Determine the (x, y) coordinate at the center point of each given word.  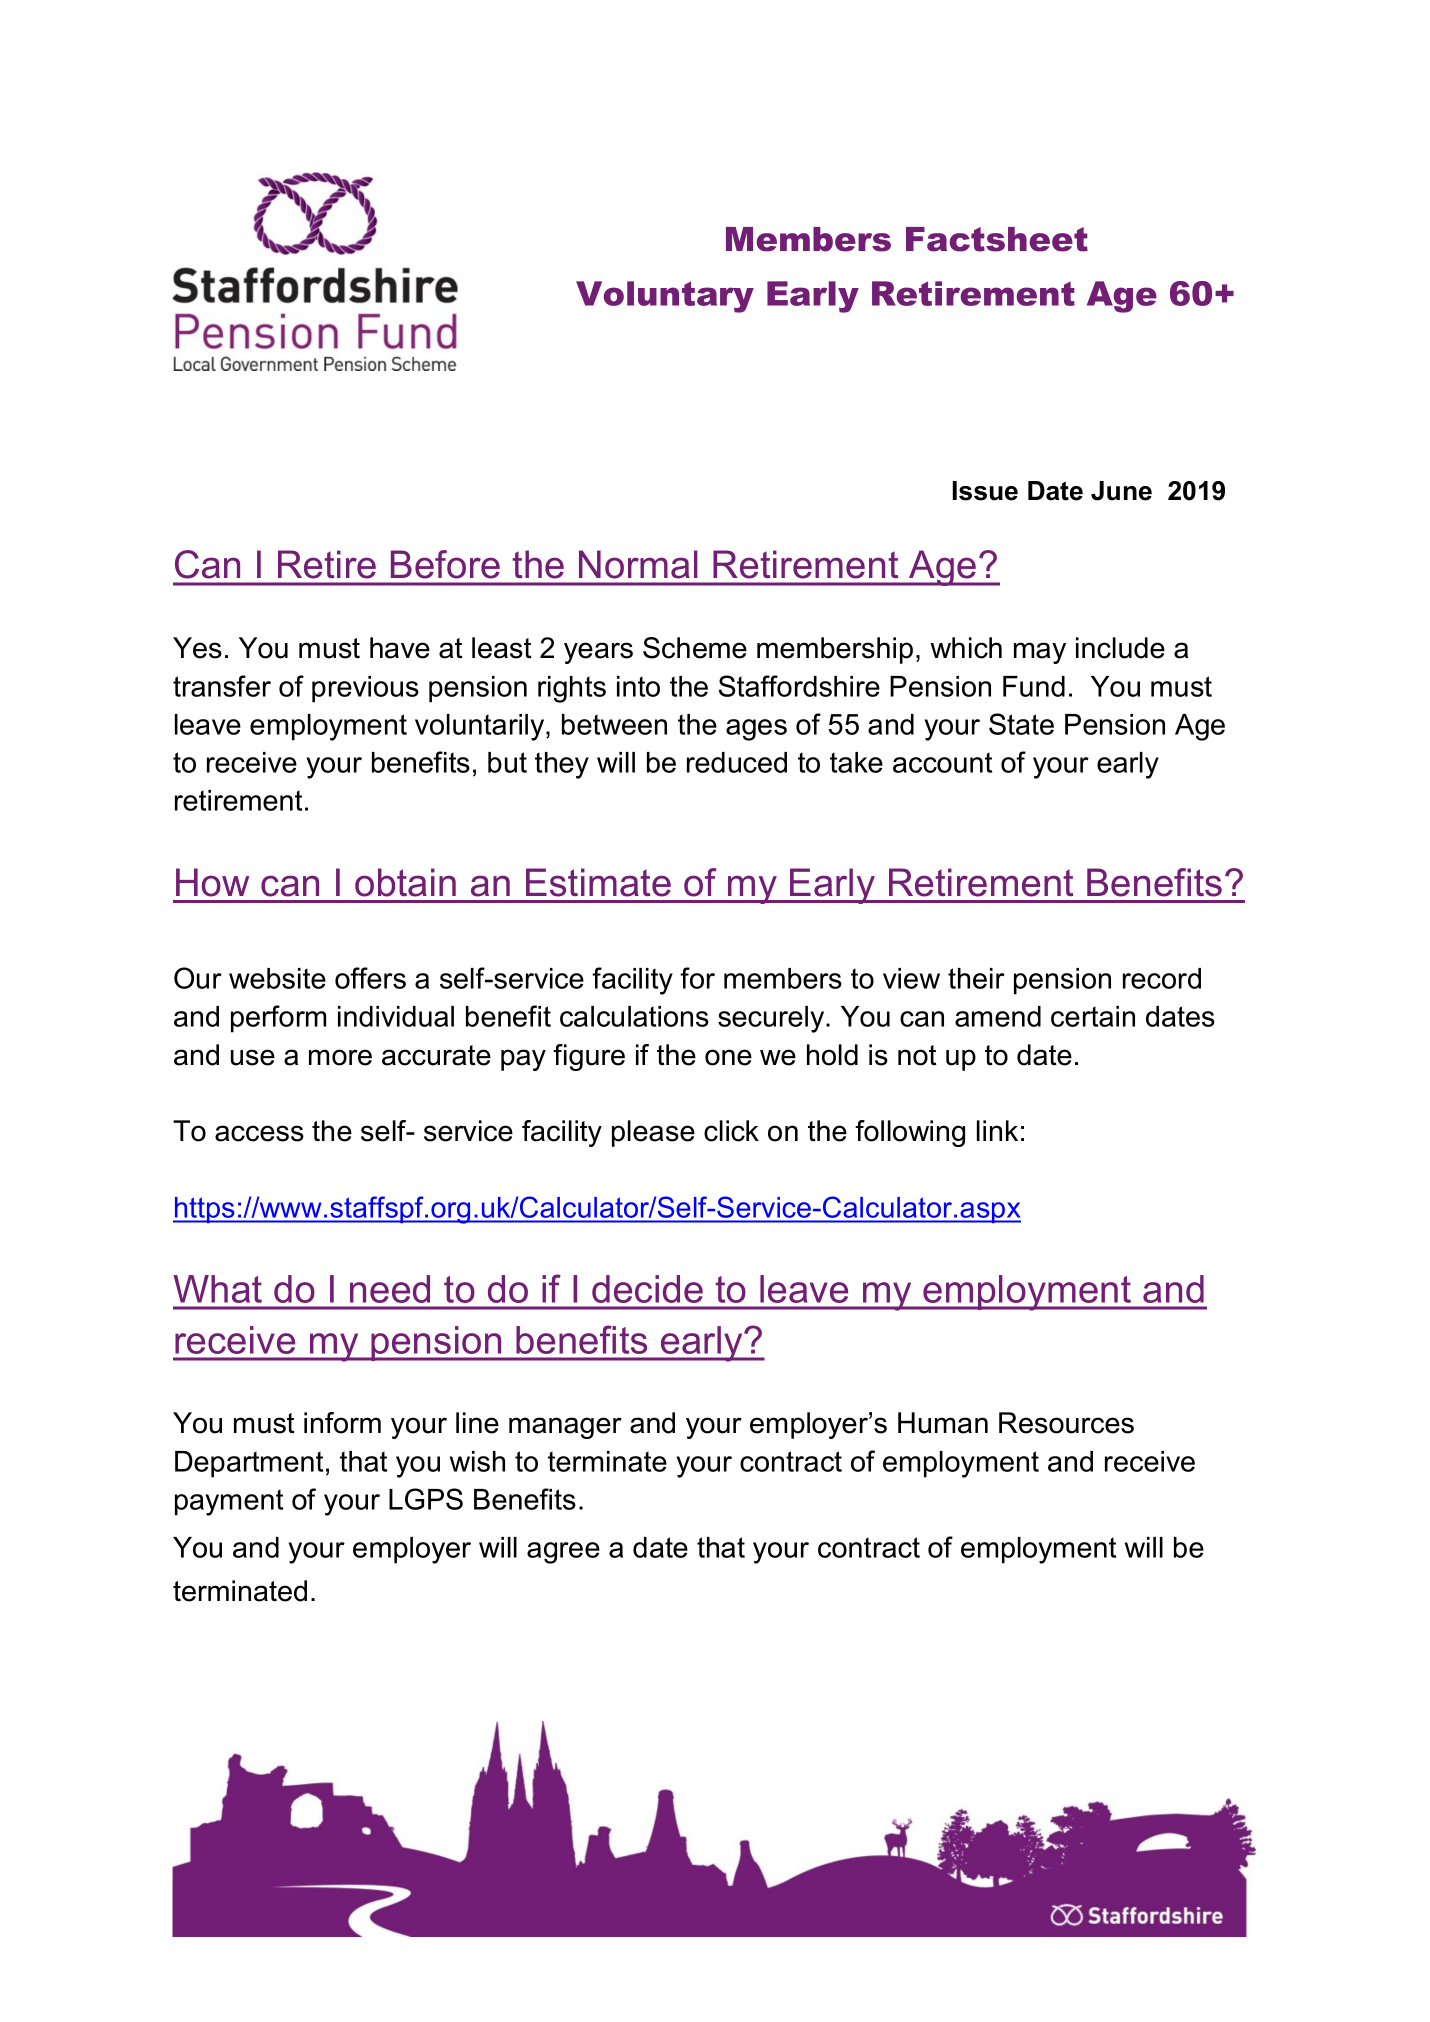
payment (229, 1502)
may (1040, 653)
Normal (638, 564)
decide (647, 1289)
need (390, 1289)
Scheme (695, 648)
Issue (985, 491)
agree (563, 1553)
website (277, 978)
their (976, 978)
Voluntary (665, 297)
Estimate (598, 882)
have (400, 648)
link (997, 1130)
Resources (1066, 1423)
